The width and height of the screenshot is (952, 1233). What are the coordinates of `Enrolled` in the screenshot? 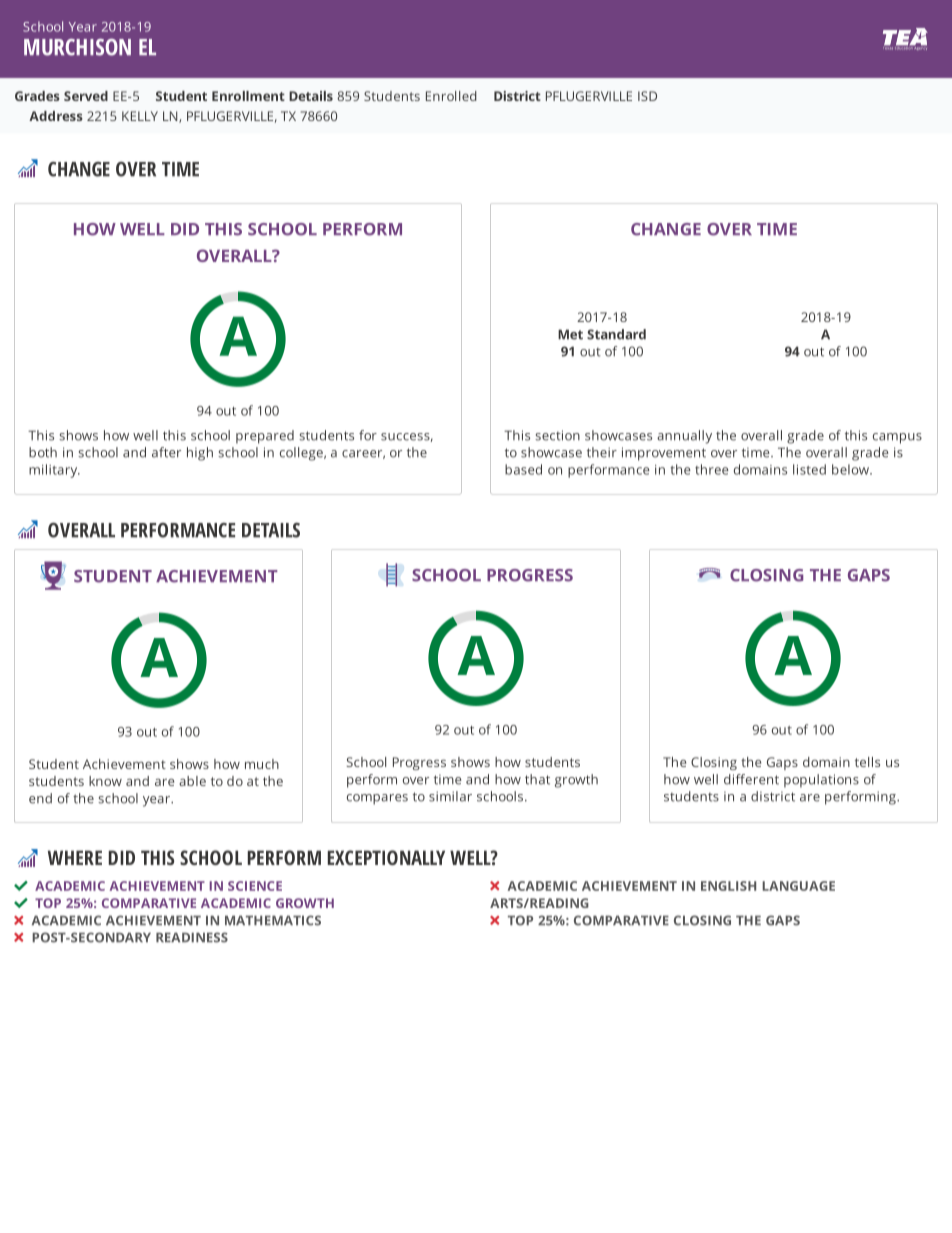 It's located at (451, 96).
